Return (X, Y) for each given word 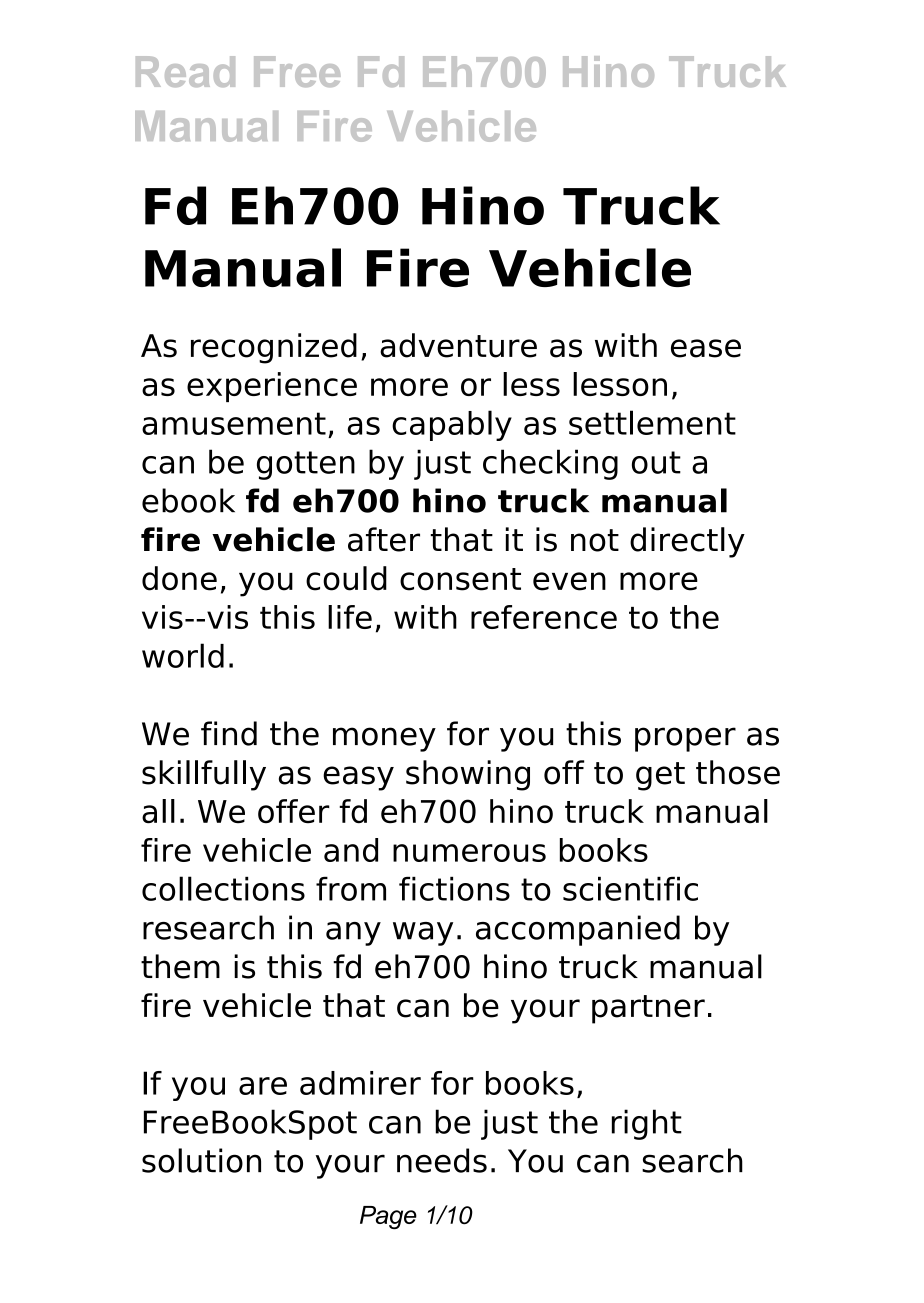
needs (442, 1160)
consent (460, 579)
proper (685, 739)
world (183, 655)
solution (201, 1160)
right (647, 1124)
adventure (458, 345)
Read (185, 71)
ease (706, 348)
